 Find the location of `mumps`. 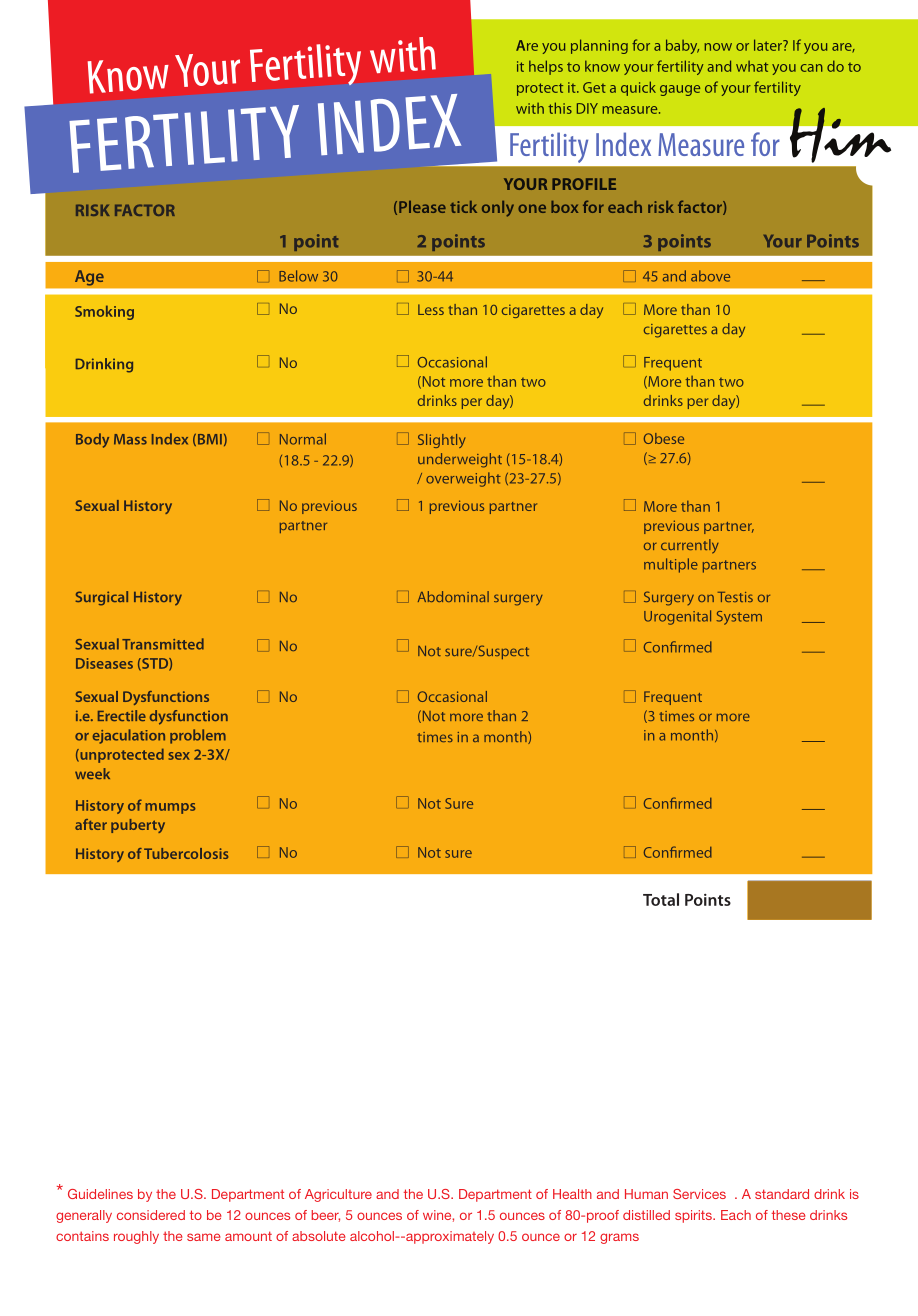

mumps is located at coordinates (170, 808).
